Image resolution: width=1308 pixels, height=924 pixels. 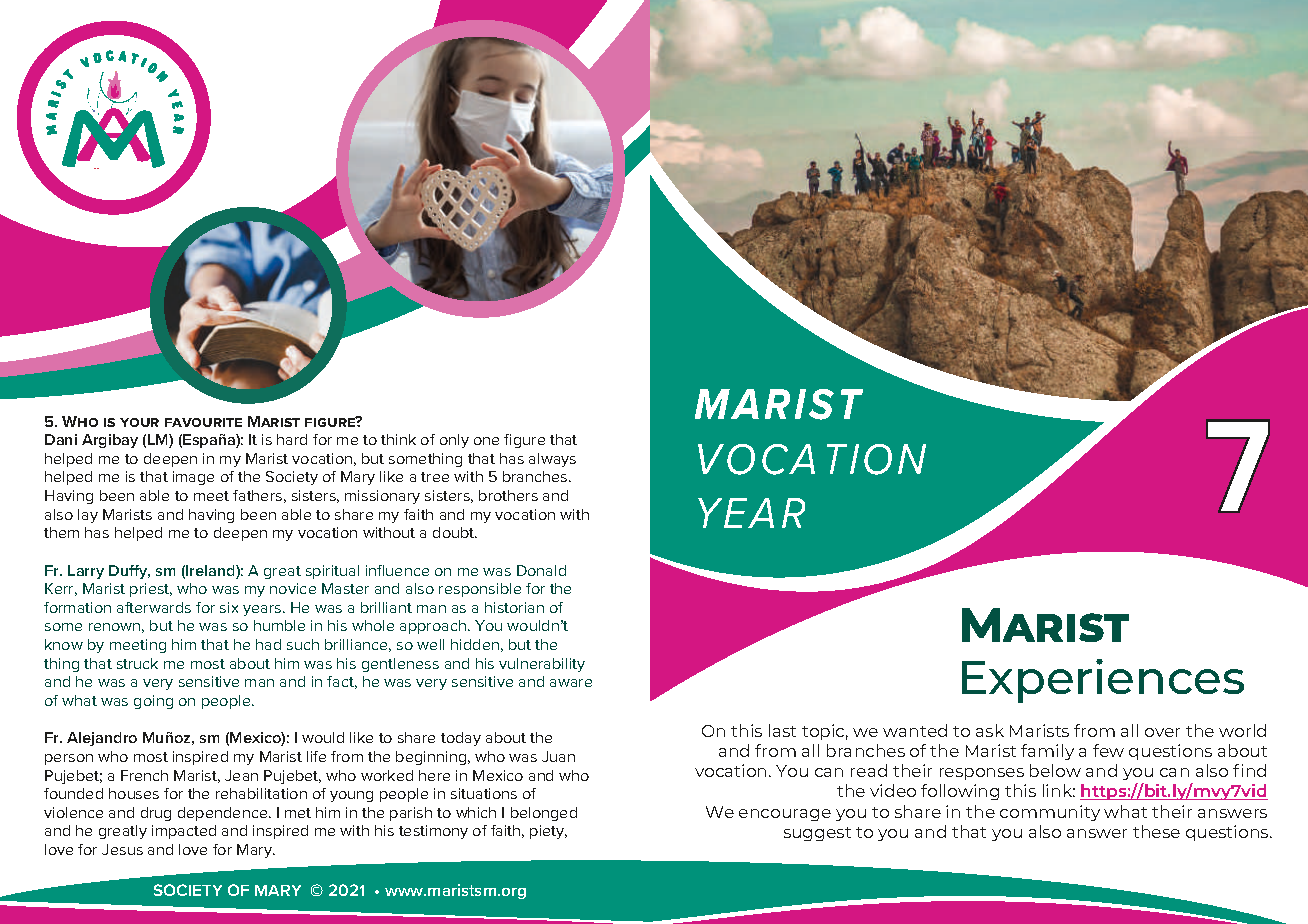 What do you see at coordinates (184, 832) in the page?
I see `impacted` at bounding box center [184, 832].
